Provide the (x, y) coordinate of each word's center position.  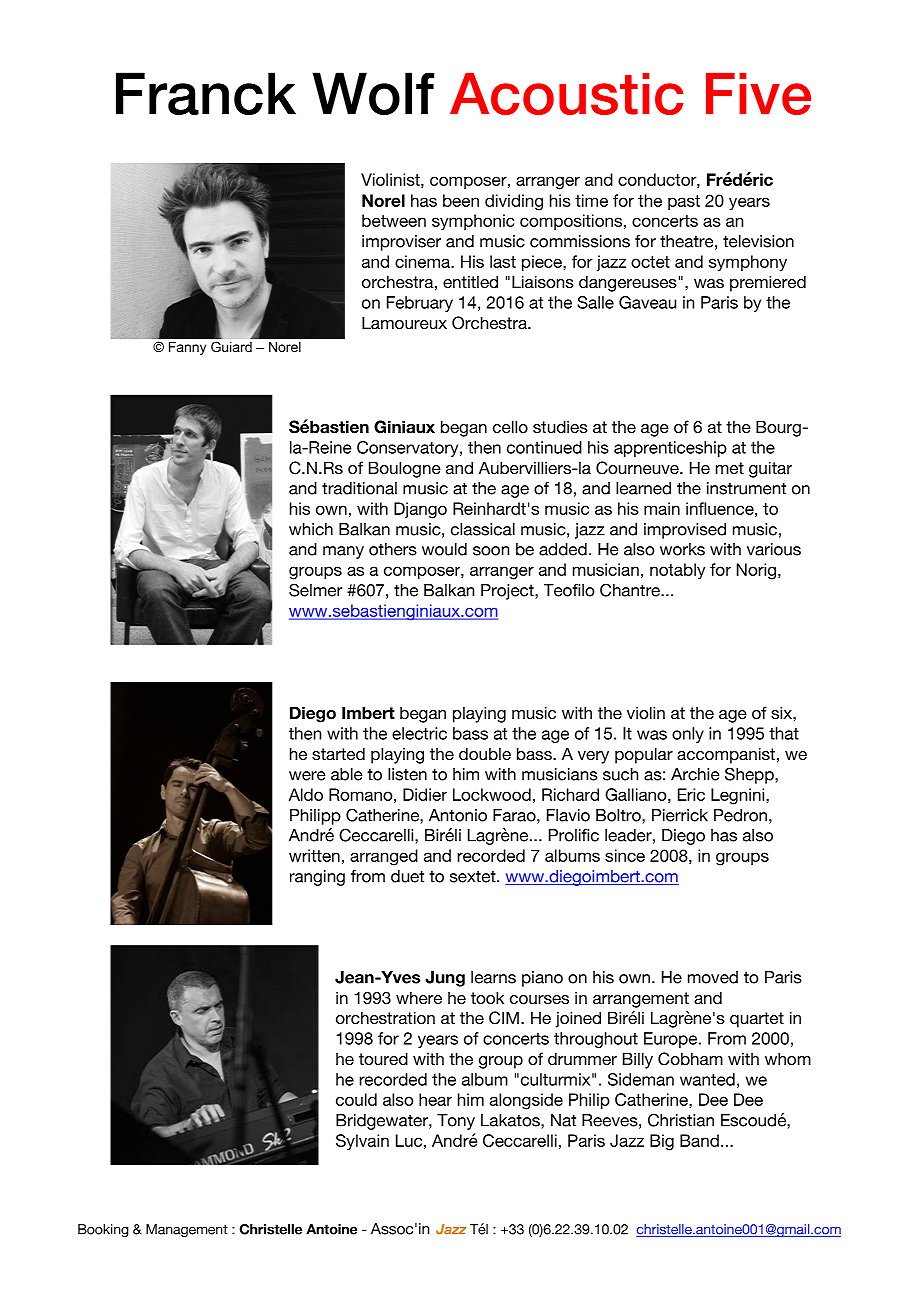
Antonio (458, 815)
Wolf (373, 93)
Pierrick (680, 815)
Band (699, 1140)
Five (758, 94)
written (314, 855)
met (730, 468)
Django (420, 510)
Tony (456, 1122)
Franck (206, 93)
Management (187, 1230)
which (311, 529)
